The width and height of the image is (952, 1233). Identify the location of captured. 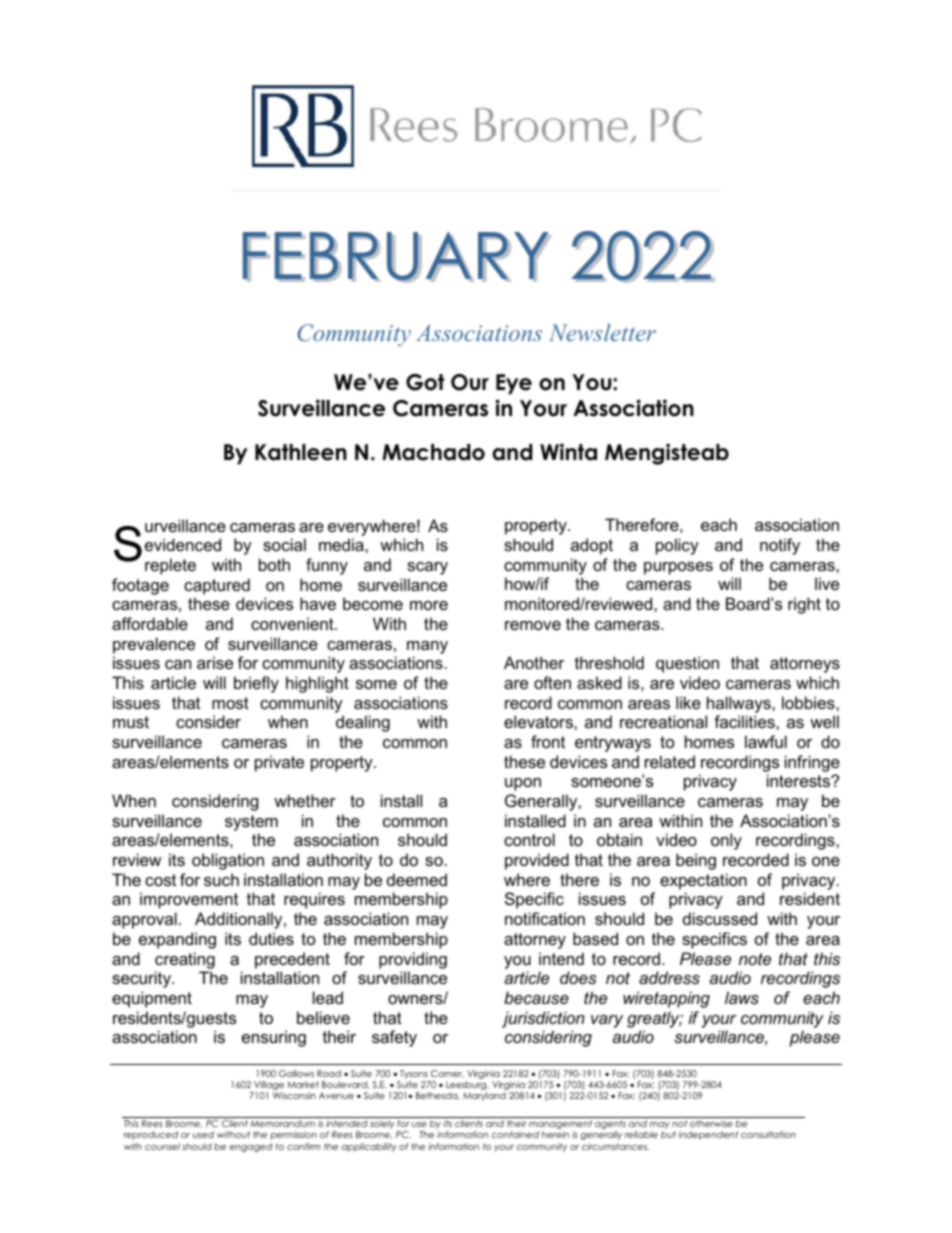
(217, 586).
